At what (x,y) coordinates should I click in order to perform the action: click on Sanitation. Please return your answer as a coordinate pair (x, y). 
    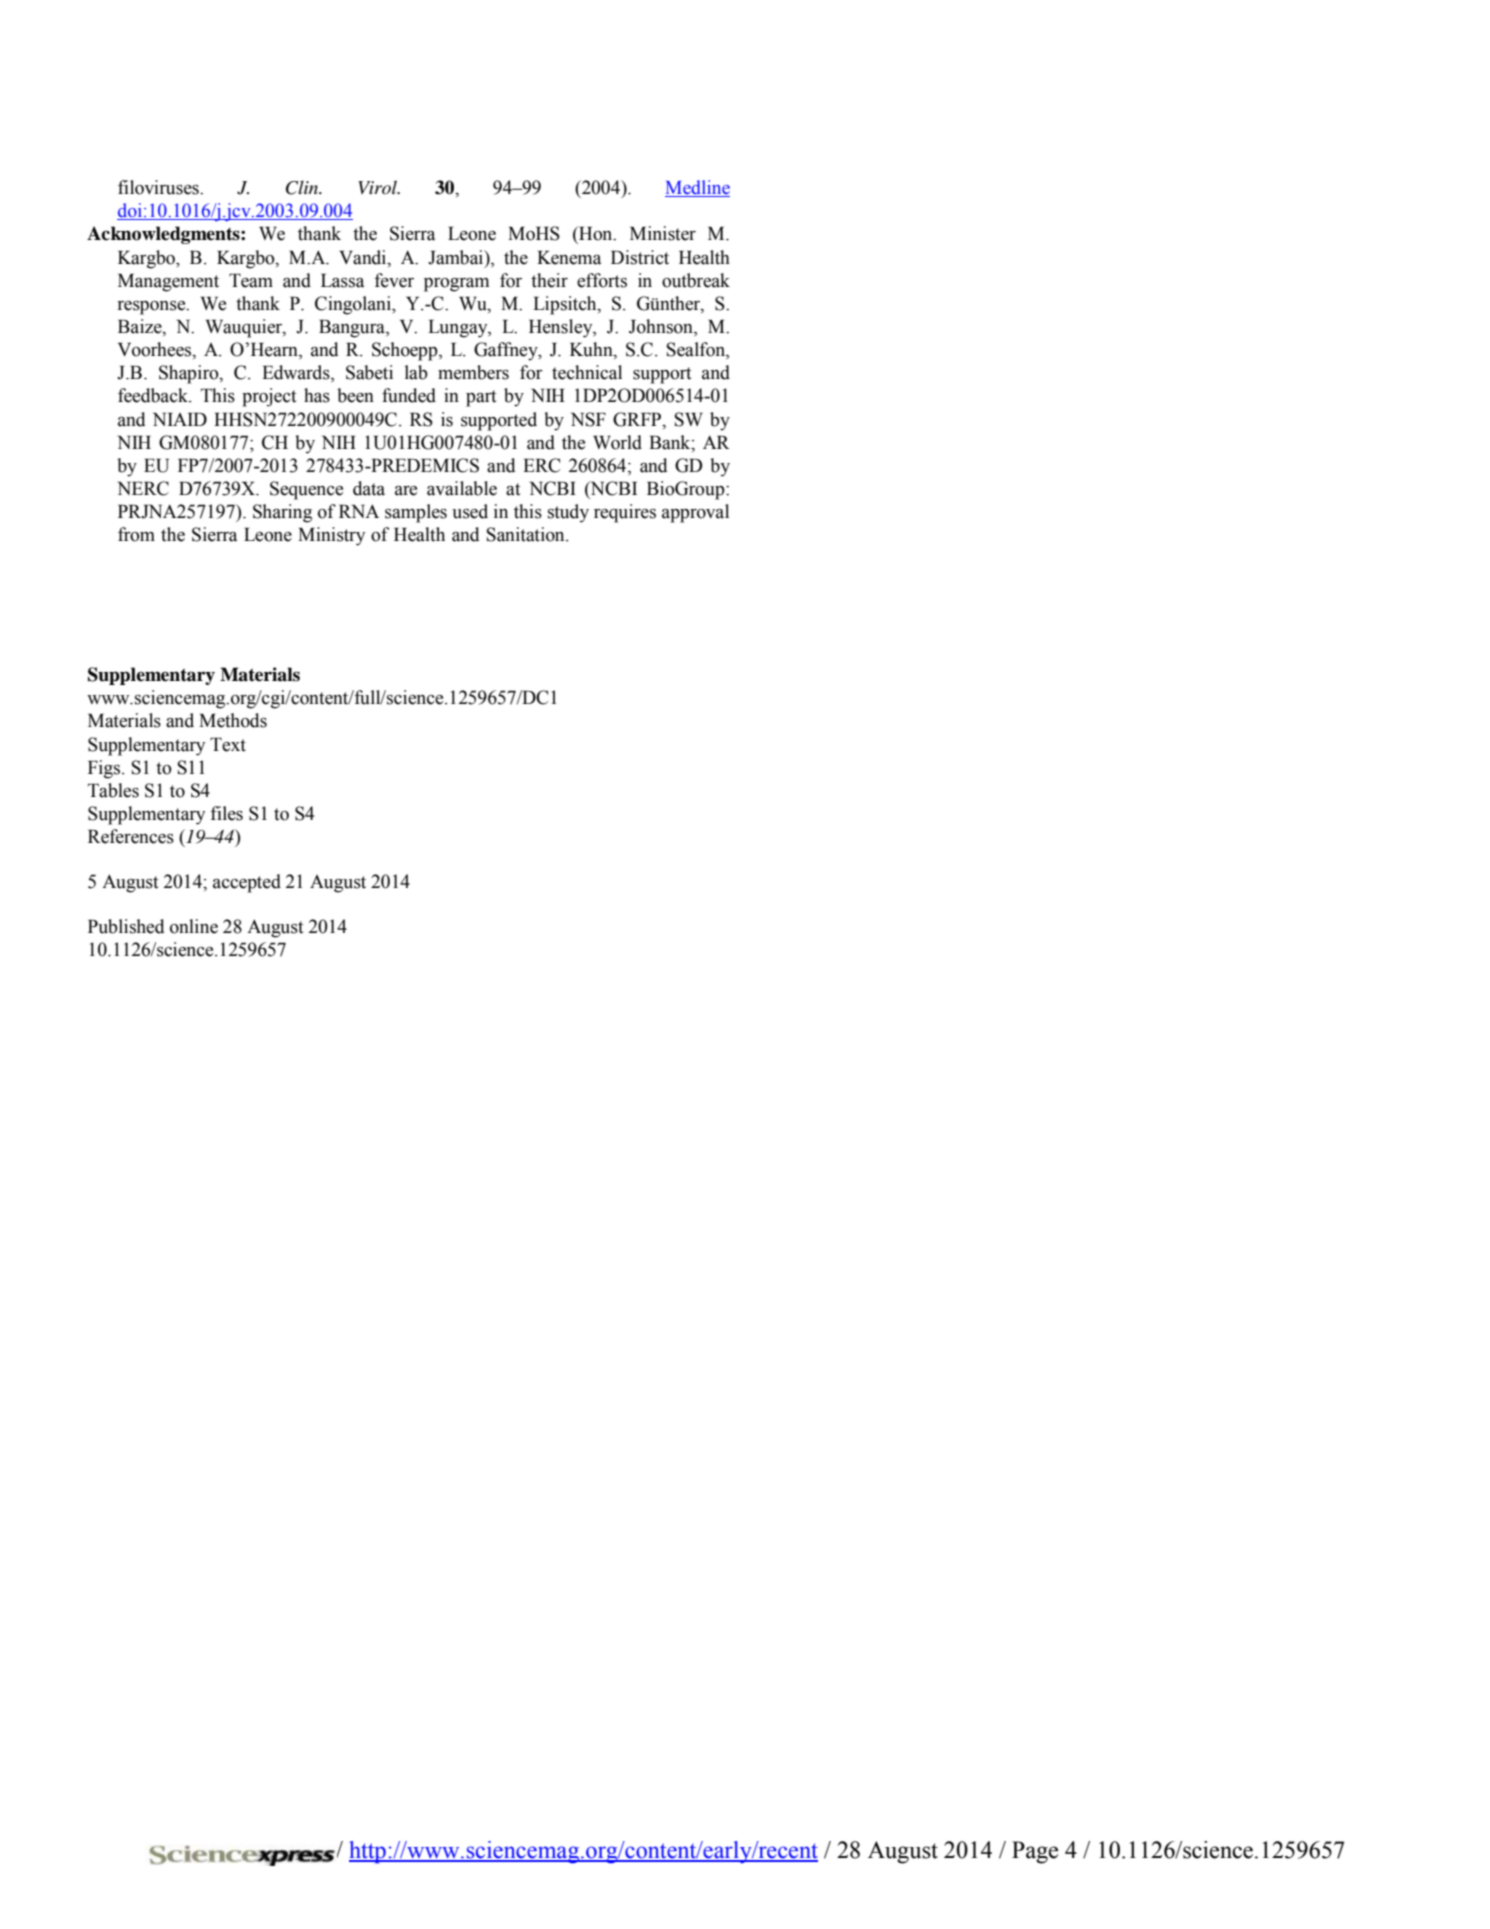
    Looking at the image, I should click on (527, 534).
